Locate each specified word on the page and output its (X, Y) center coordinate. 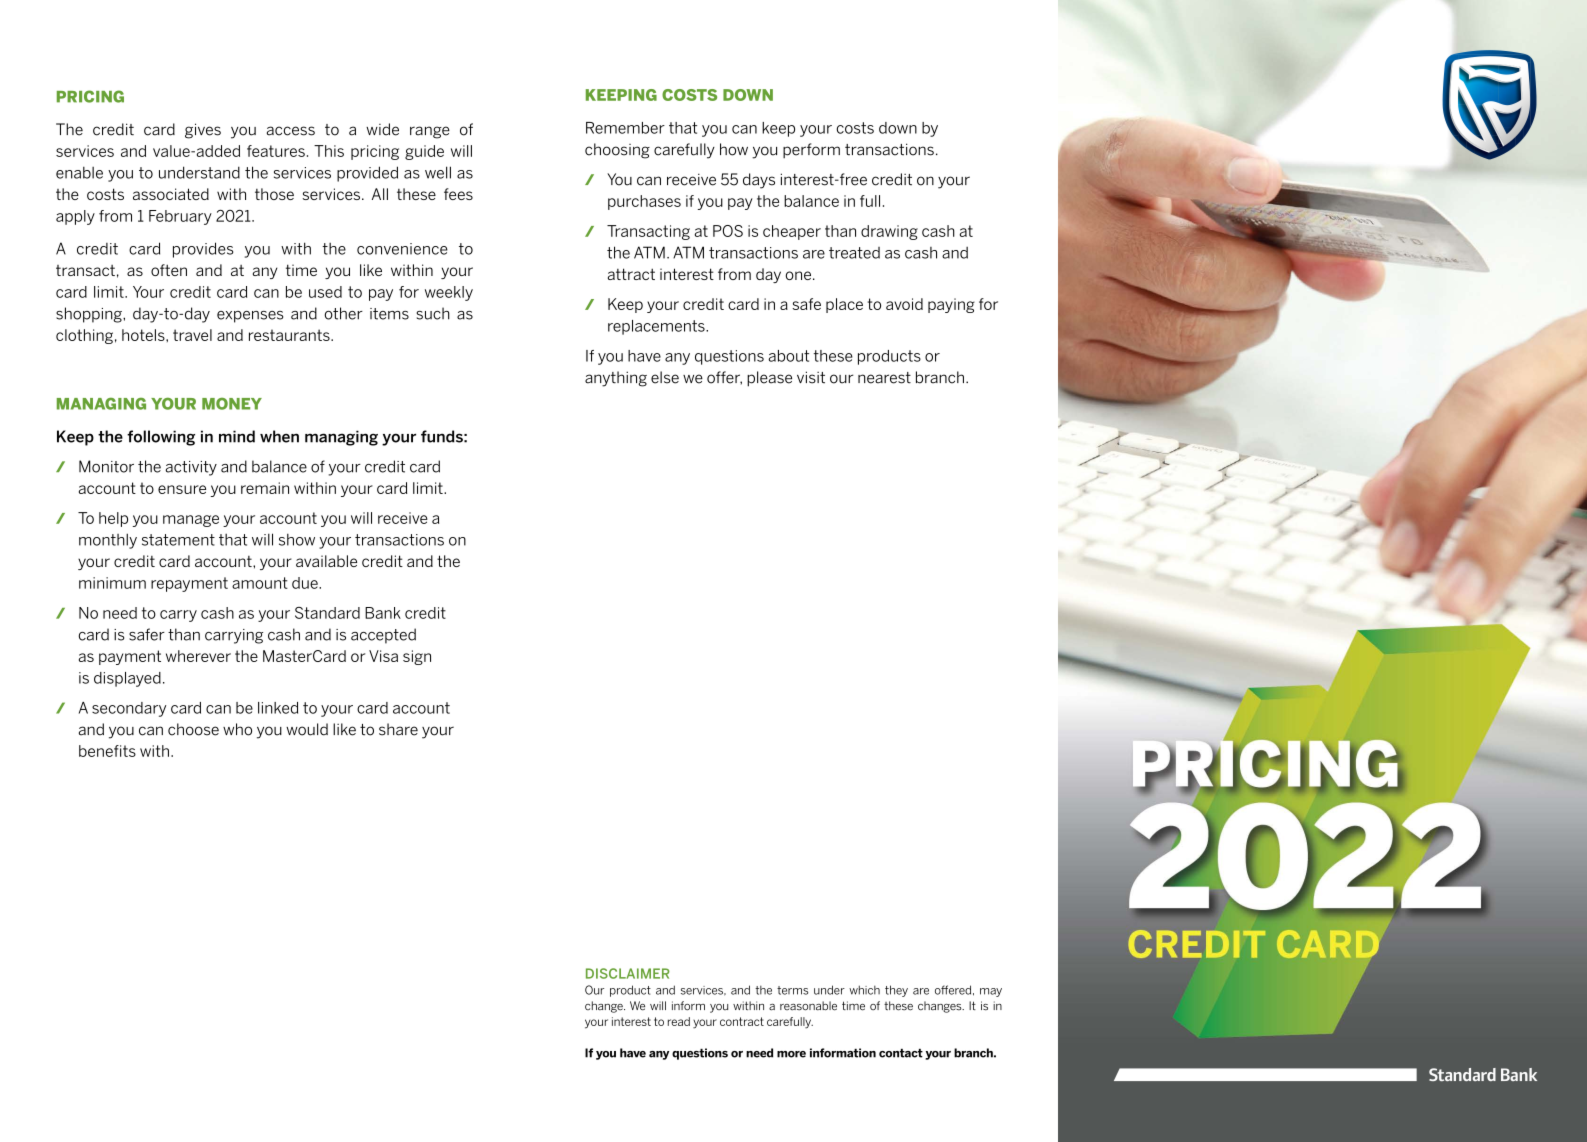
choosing (617, 151)
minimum (112, 583)
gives (203, 131)
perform (811, 150)
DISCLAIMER (628, 973)
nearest (884, 378)
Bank (383, 613)
